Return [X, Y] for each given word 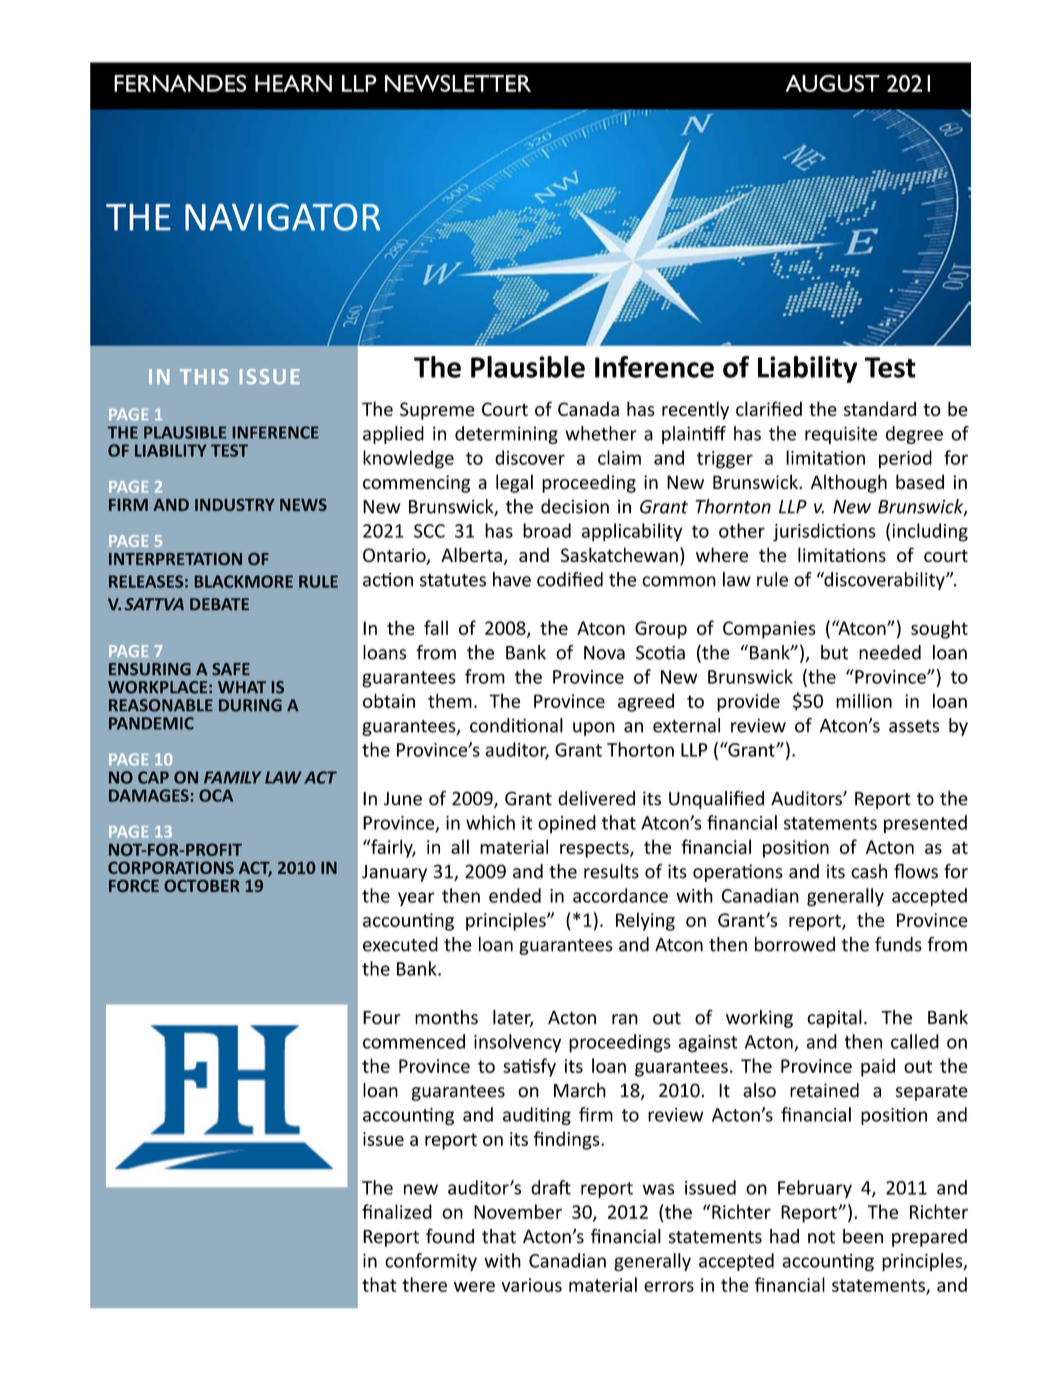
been [863, 1236]
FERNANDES [180, 83]
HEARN [293, 83]
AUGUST [832, 83]
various [531, 1285]
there [424, 1284]
